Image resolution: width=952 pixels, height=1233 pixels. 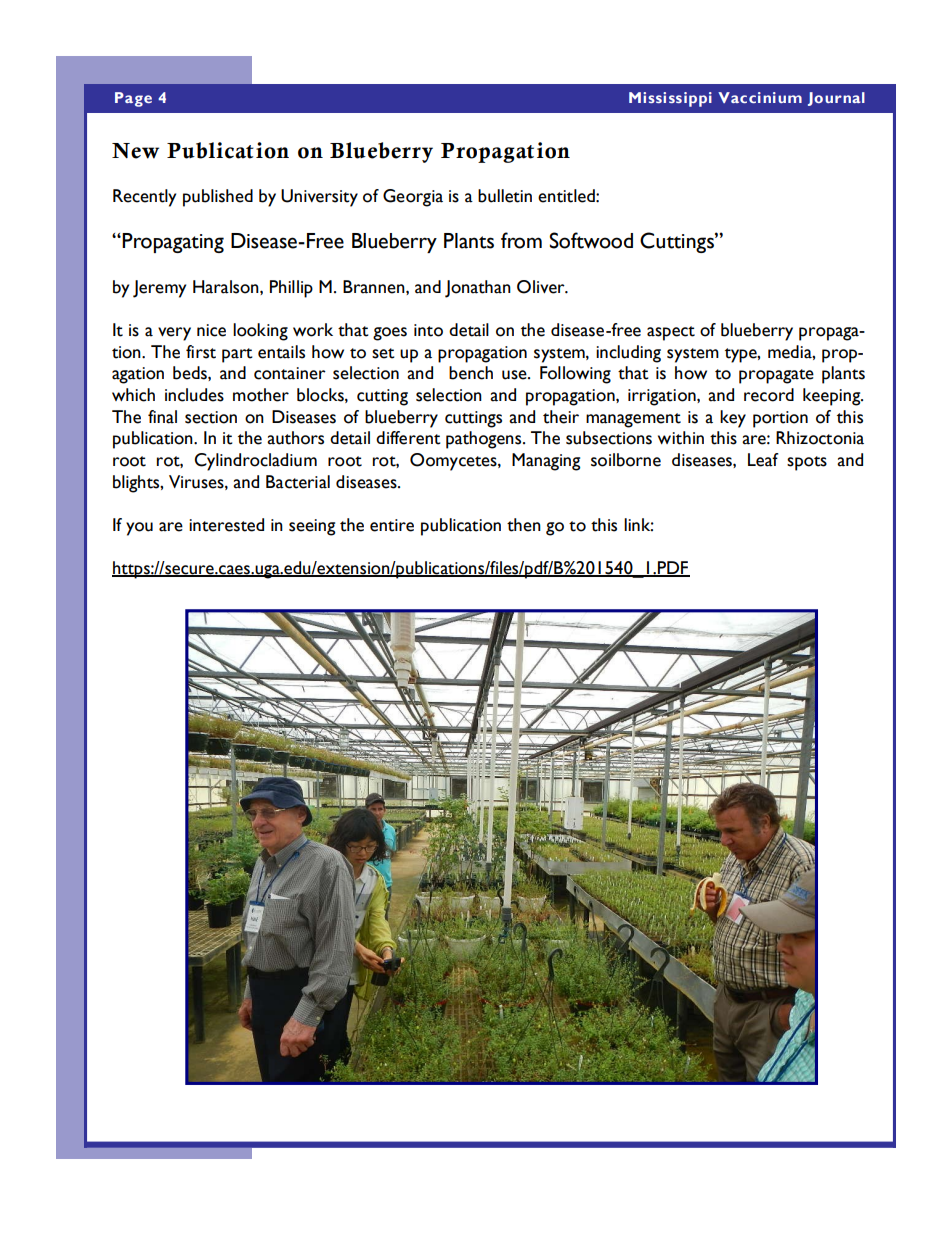 What do you see at coordinates (733, 419) in the screenshot?
I see `key` at bounding box center [733, 419].
